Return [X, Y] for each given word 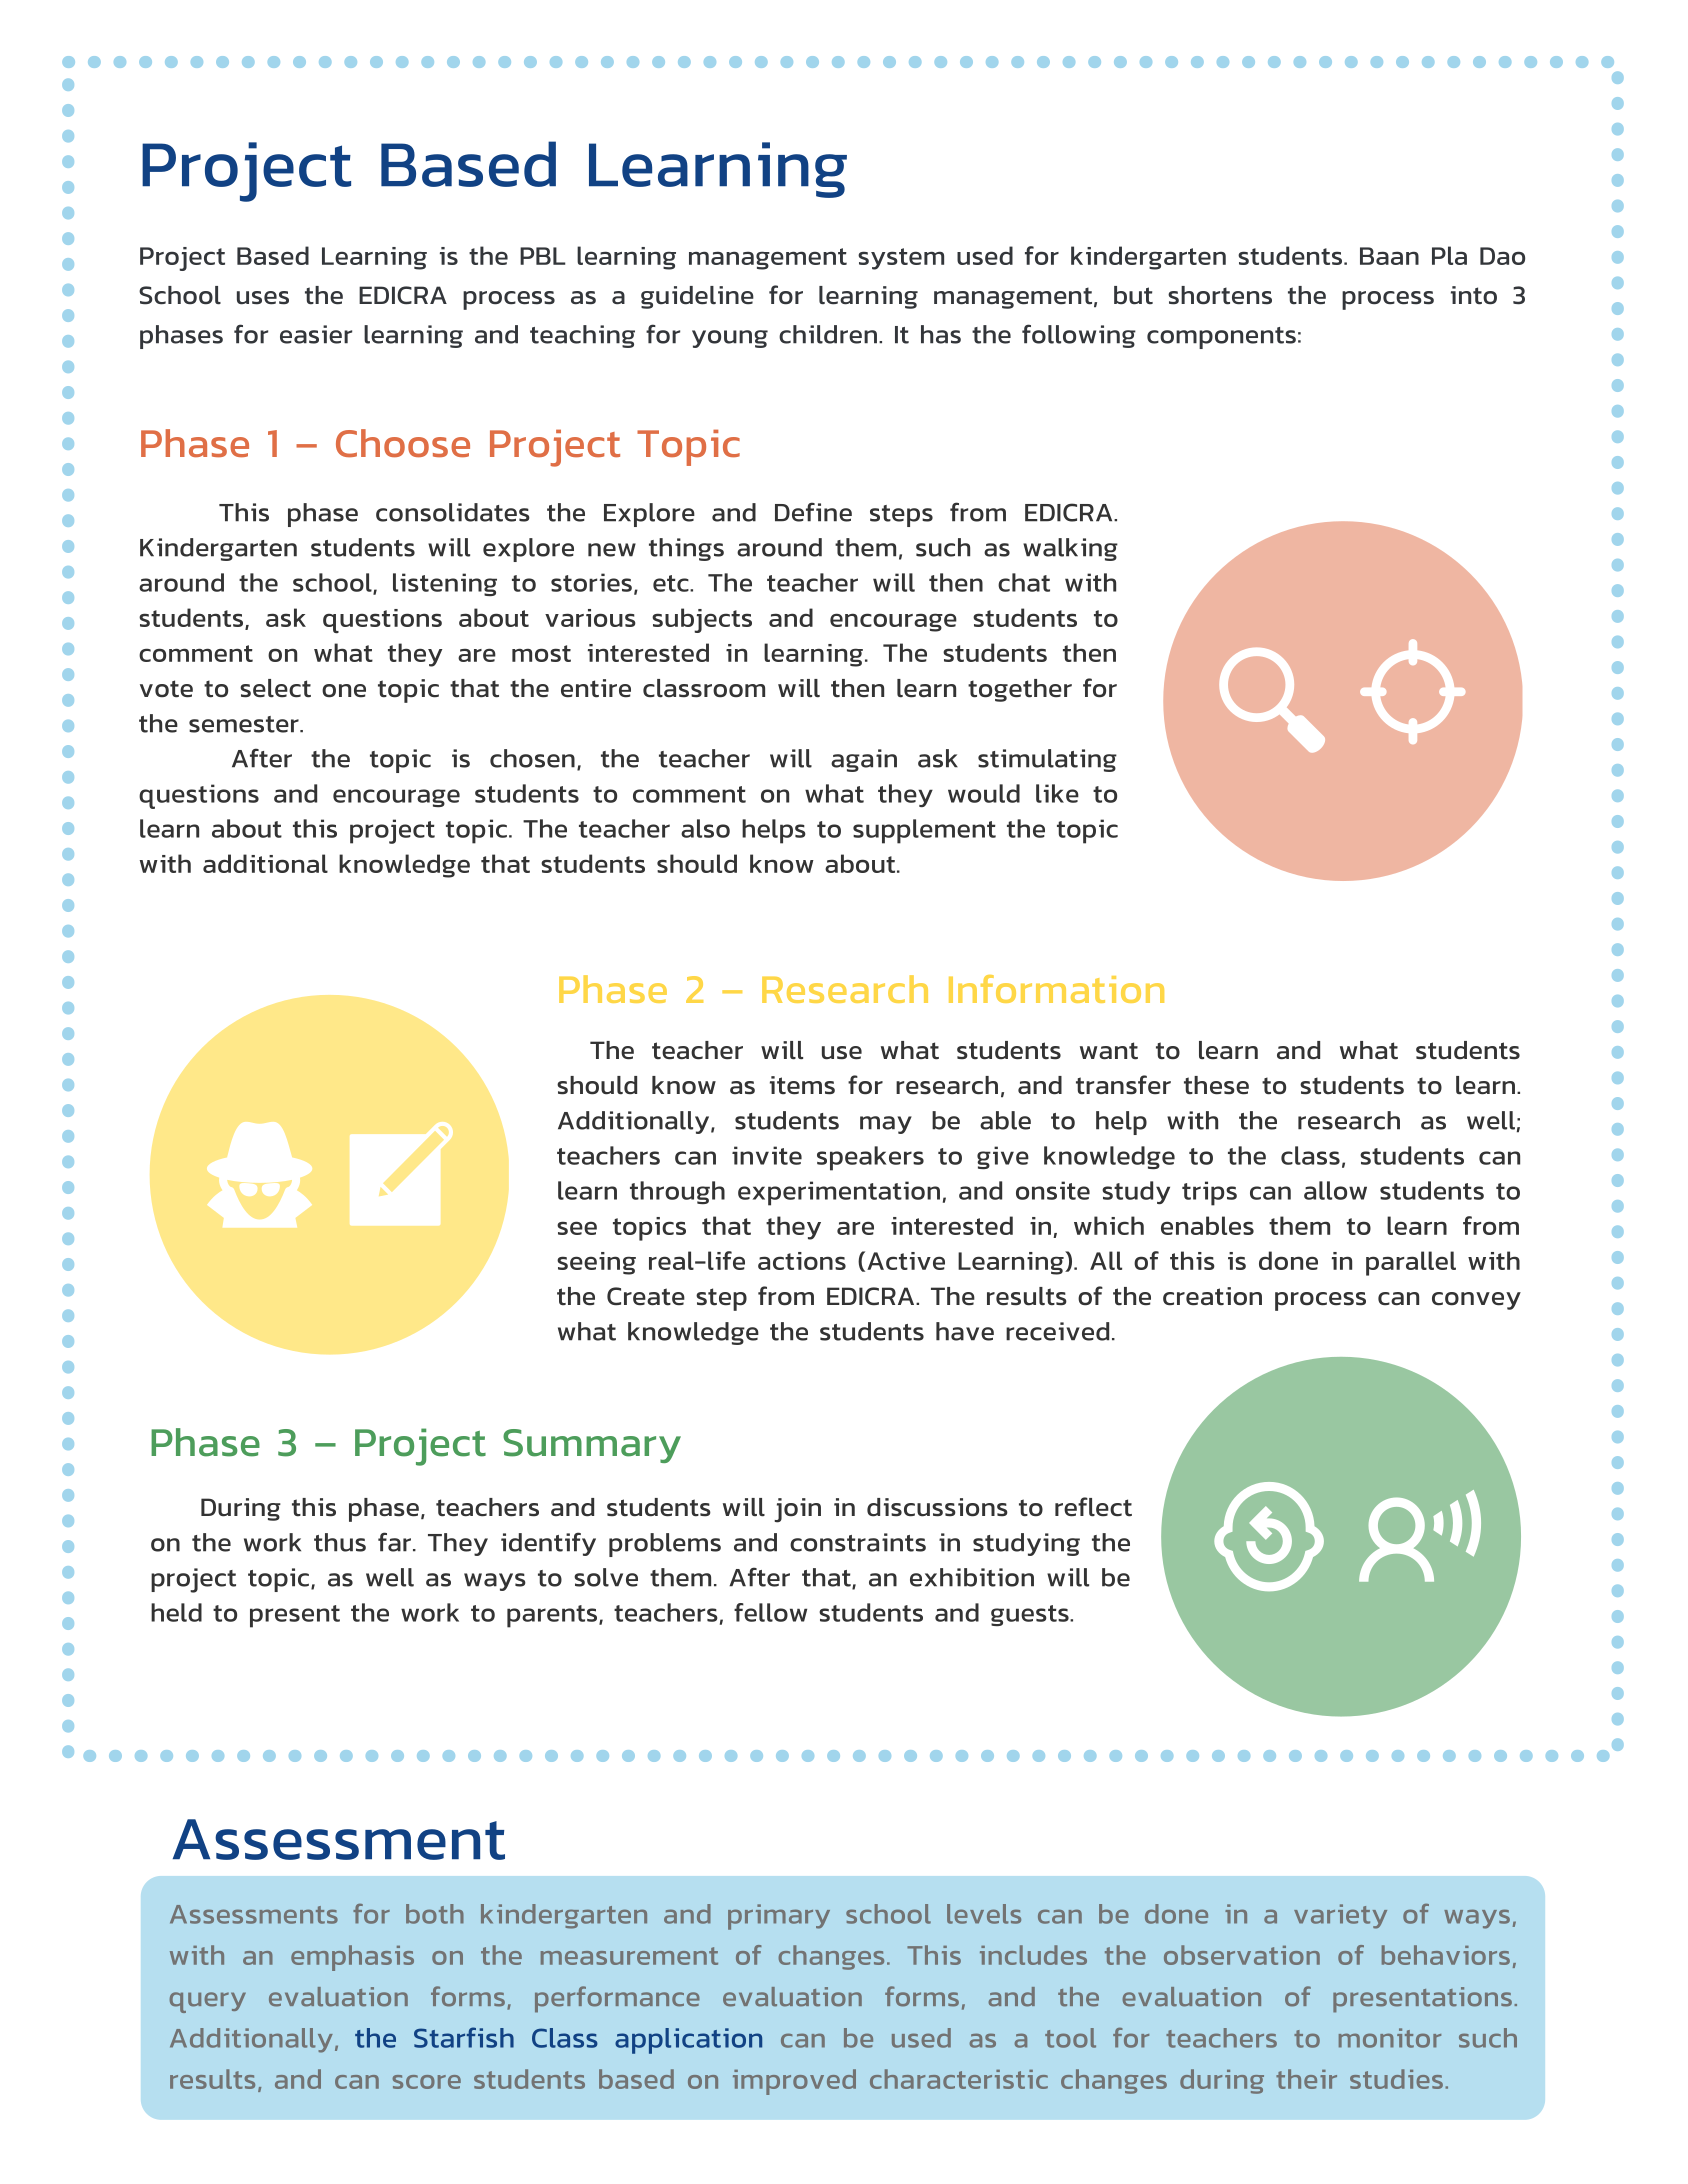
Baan [1389, 256]
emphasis [352, 1958]
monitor [1390, 2038]
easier [316, 334]
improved [794, 2082]
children [828, 334]
